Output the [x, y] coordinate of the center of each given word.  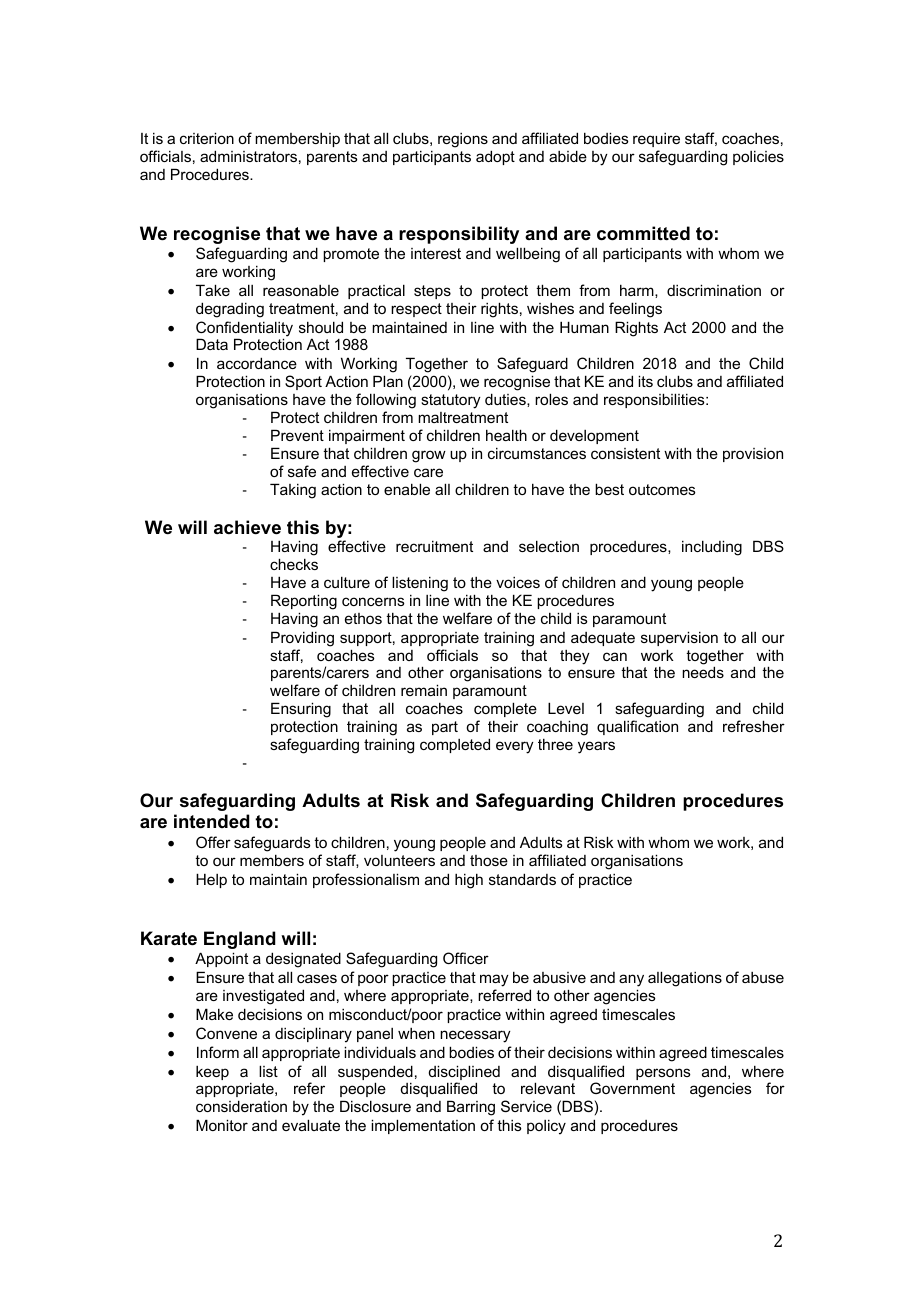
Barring [471, 1108]
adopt [495, 157]
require [656, 140]
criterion [207, 138]
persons [663, 1074]
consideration [241, 1106]
